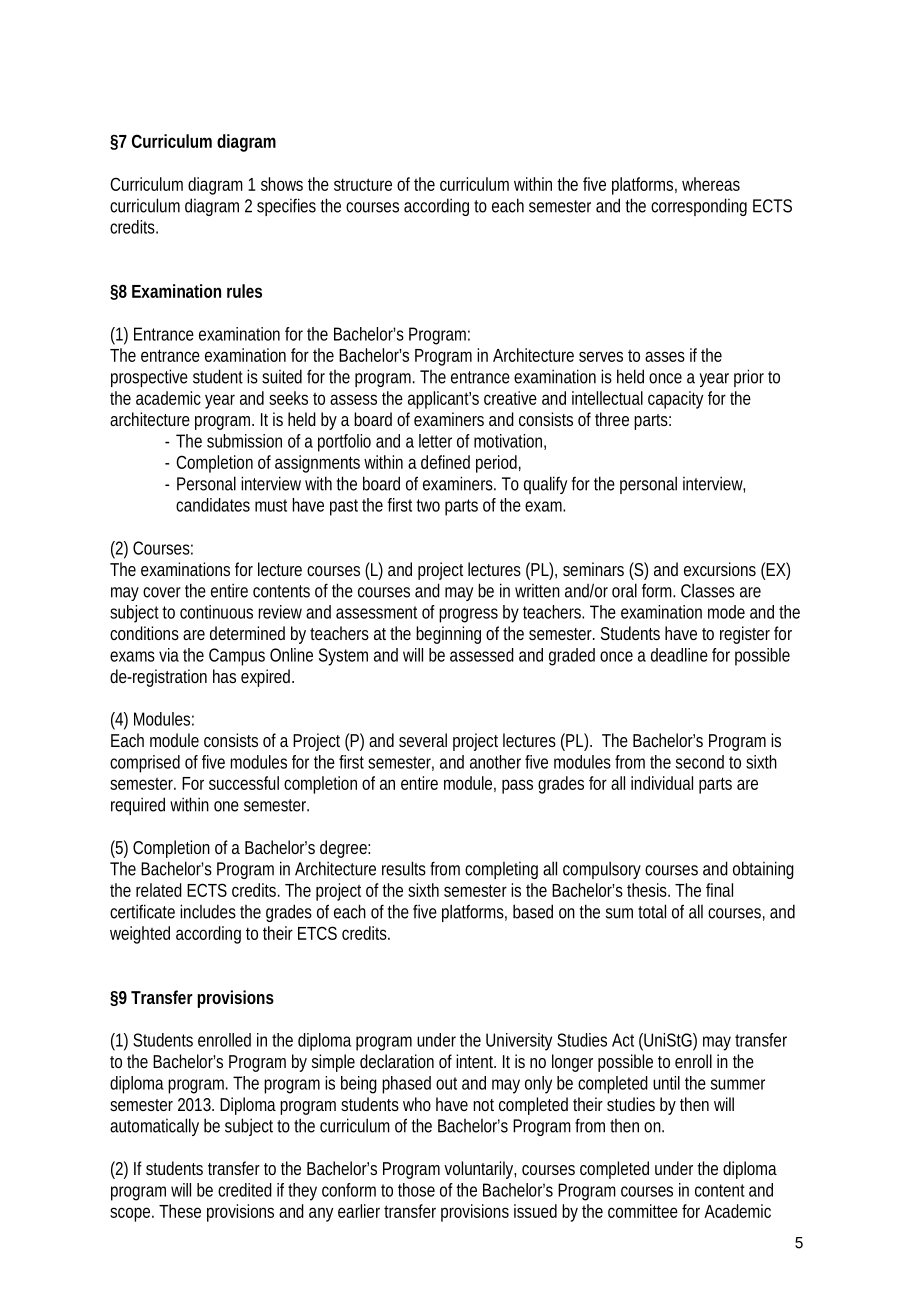  I want to click on two, so click(428, 505).
